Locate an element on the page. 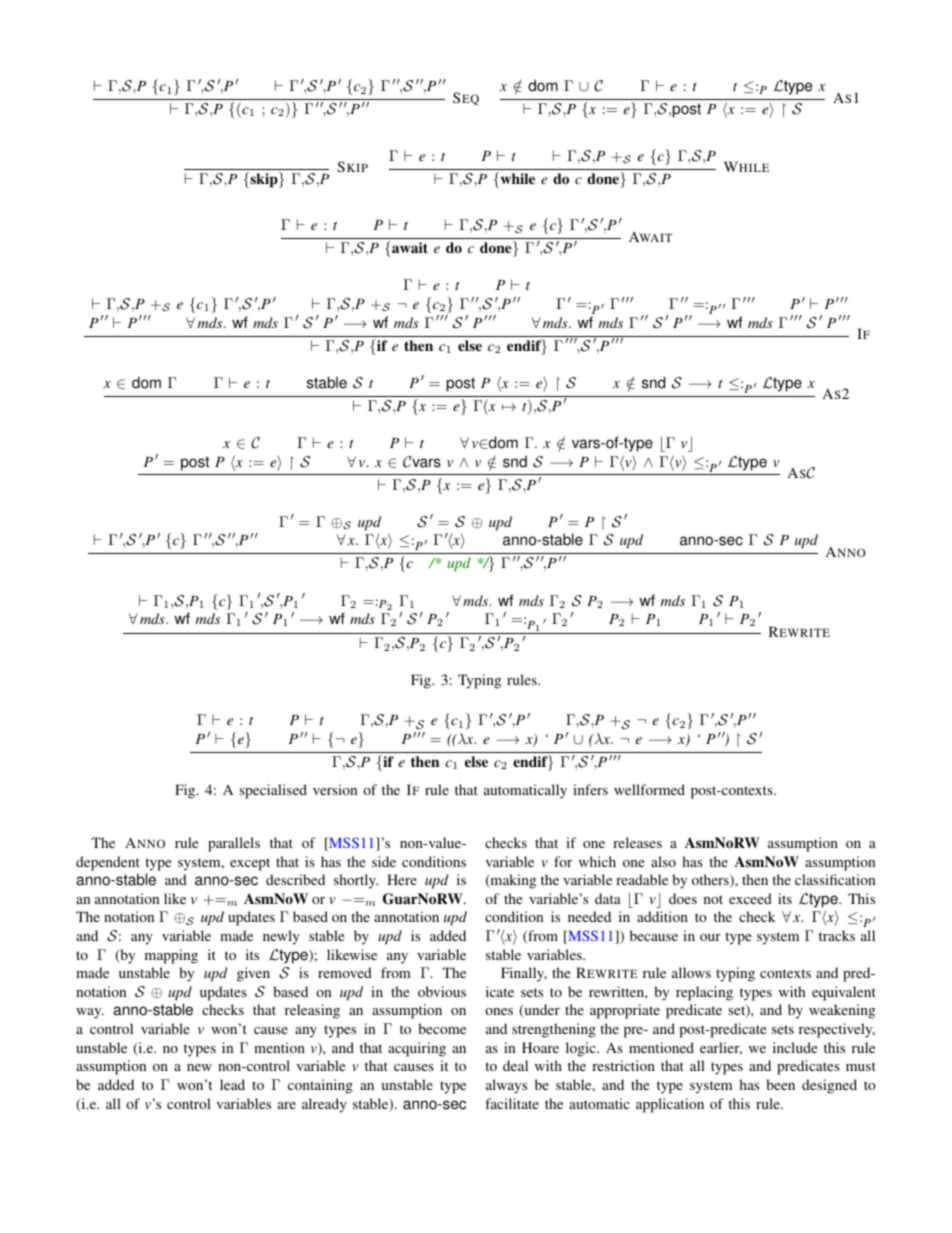 The image size is (952, 1233). been is located at coordinates (780, 1084).
